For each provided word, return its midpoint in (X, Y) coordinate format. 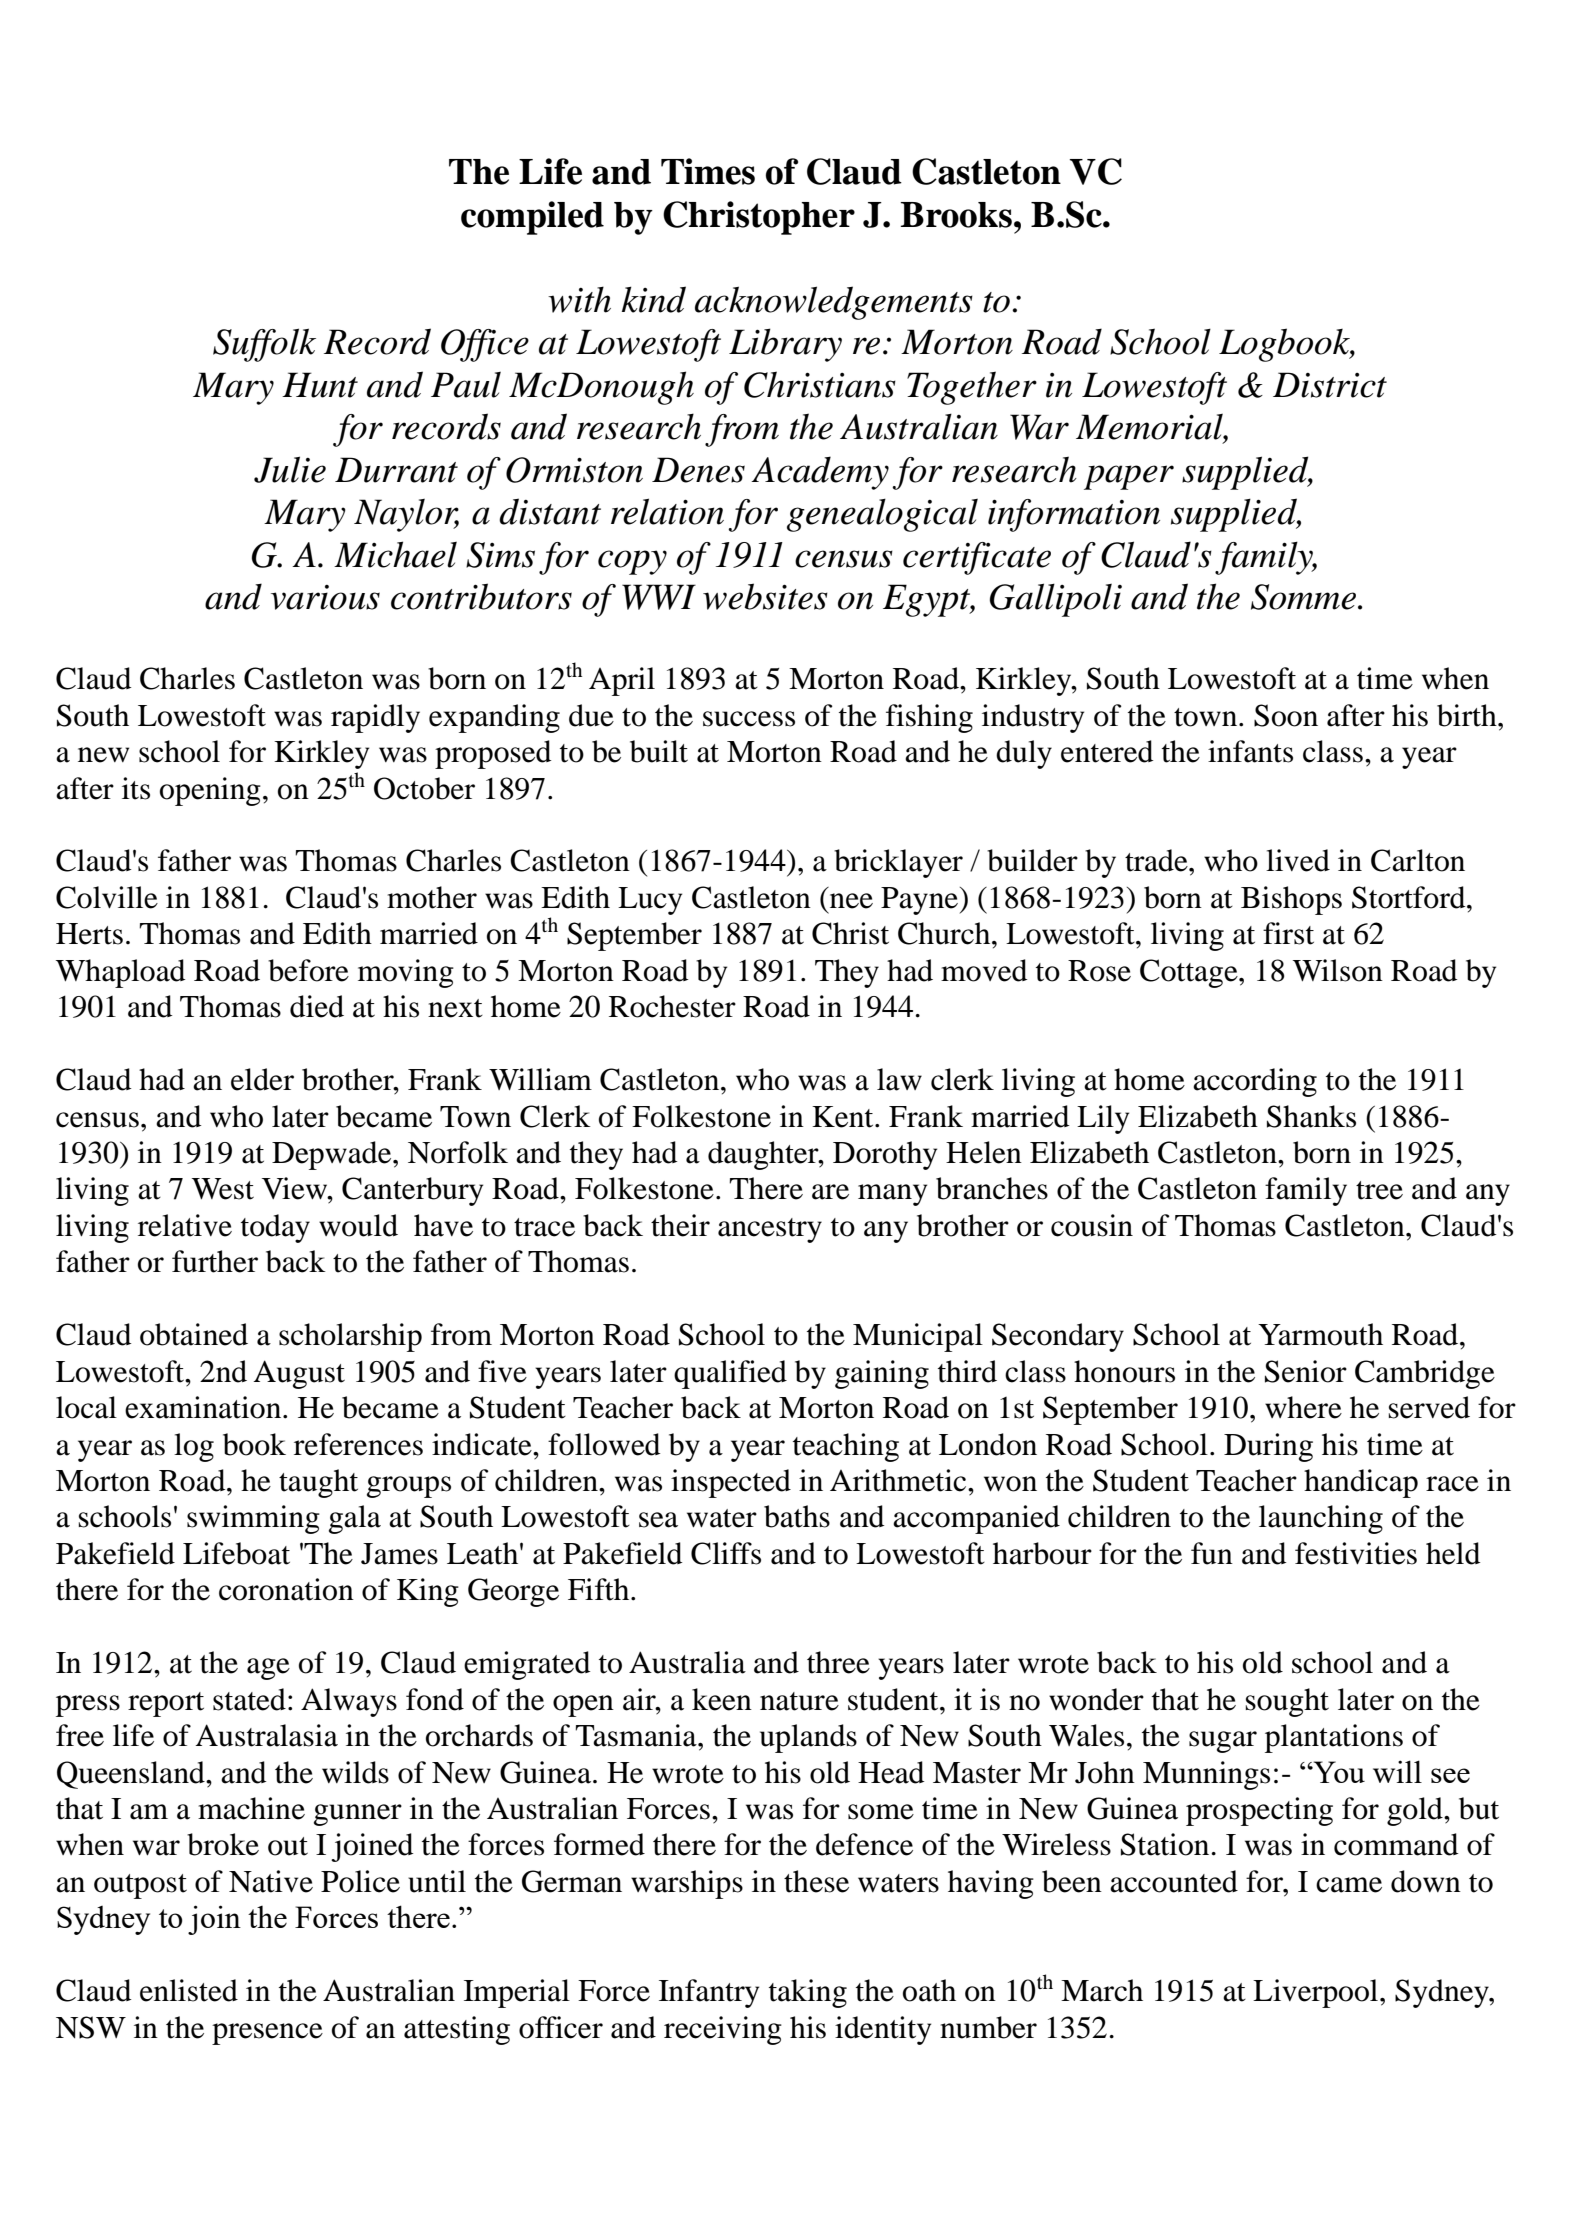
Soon (1286, 715)
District (1330, 385)
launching (1321, 1519)
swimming (253, 1519)
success (749, 719)
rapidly (375, 718)
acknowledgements (834, 303)
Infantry (709, 1993)
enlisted (189, 1990)
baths (797, 1516)
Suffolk (264, 345)
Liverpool (1317, 1993)
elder (262, 1079)
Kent (844, 1117)
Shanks (1311, 1116)
